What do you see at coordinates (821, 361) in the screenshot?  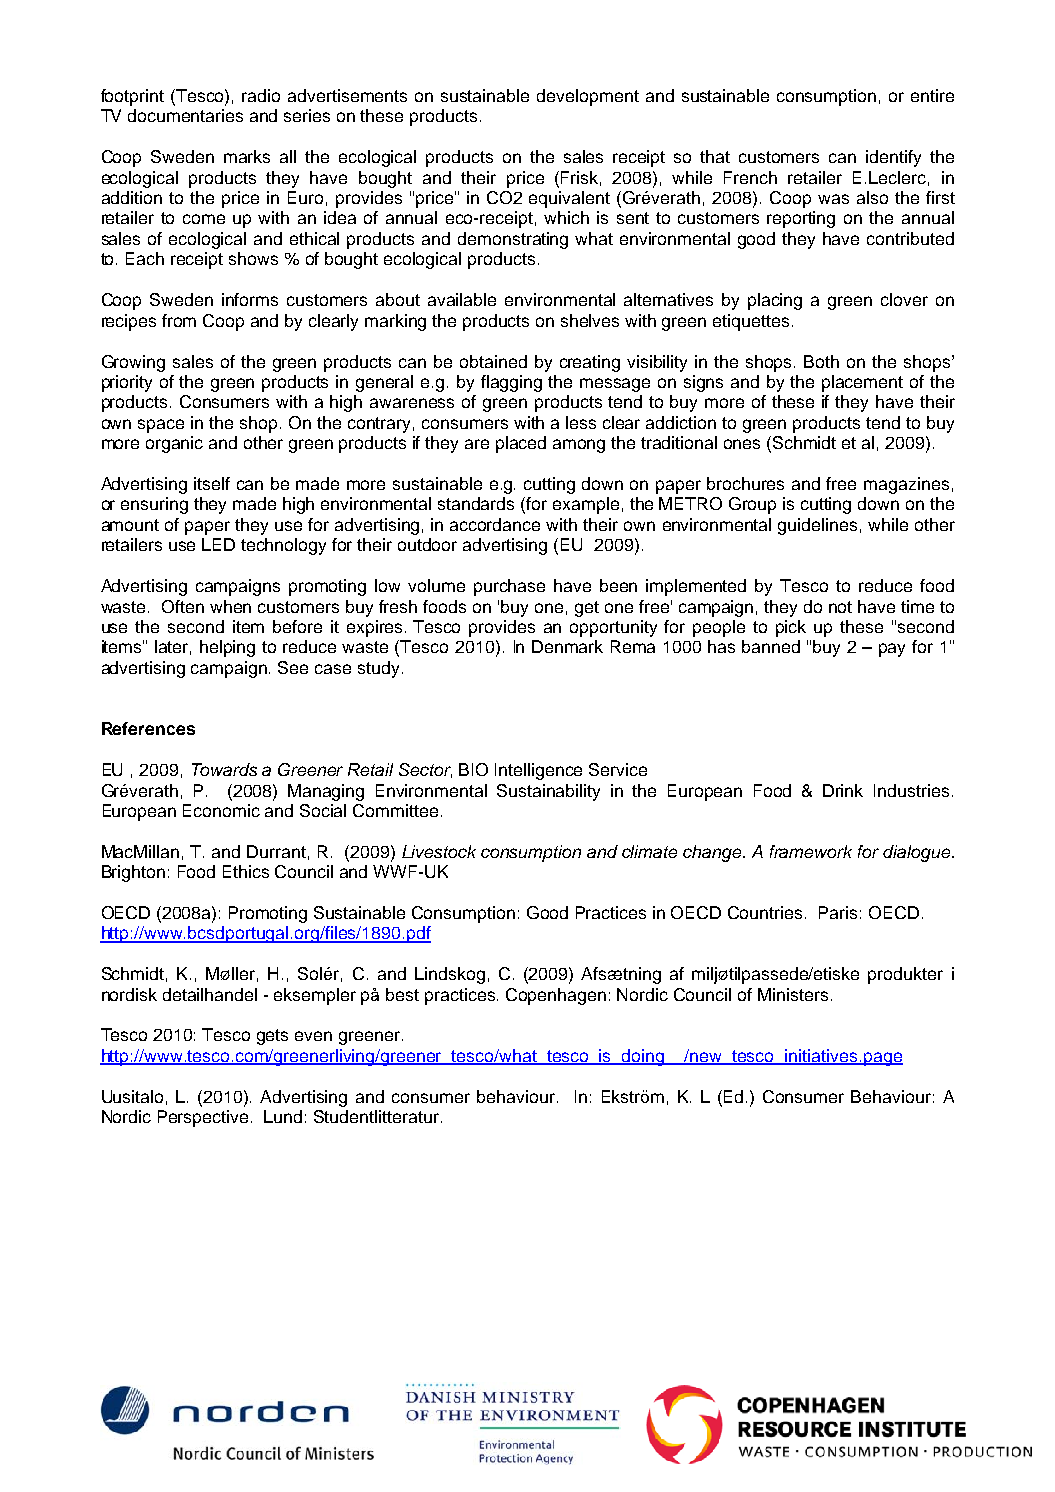 I see `Both` at bounding box center [821, 361].
